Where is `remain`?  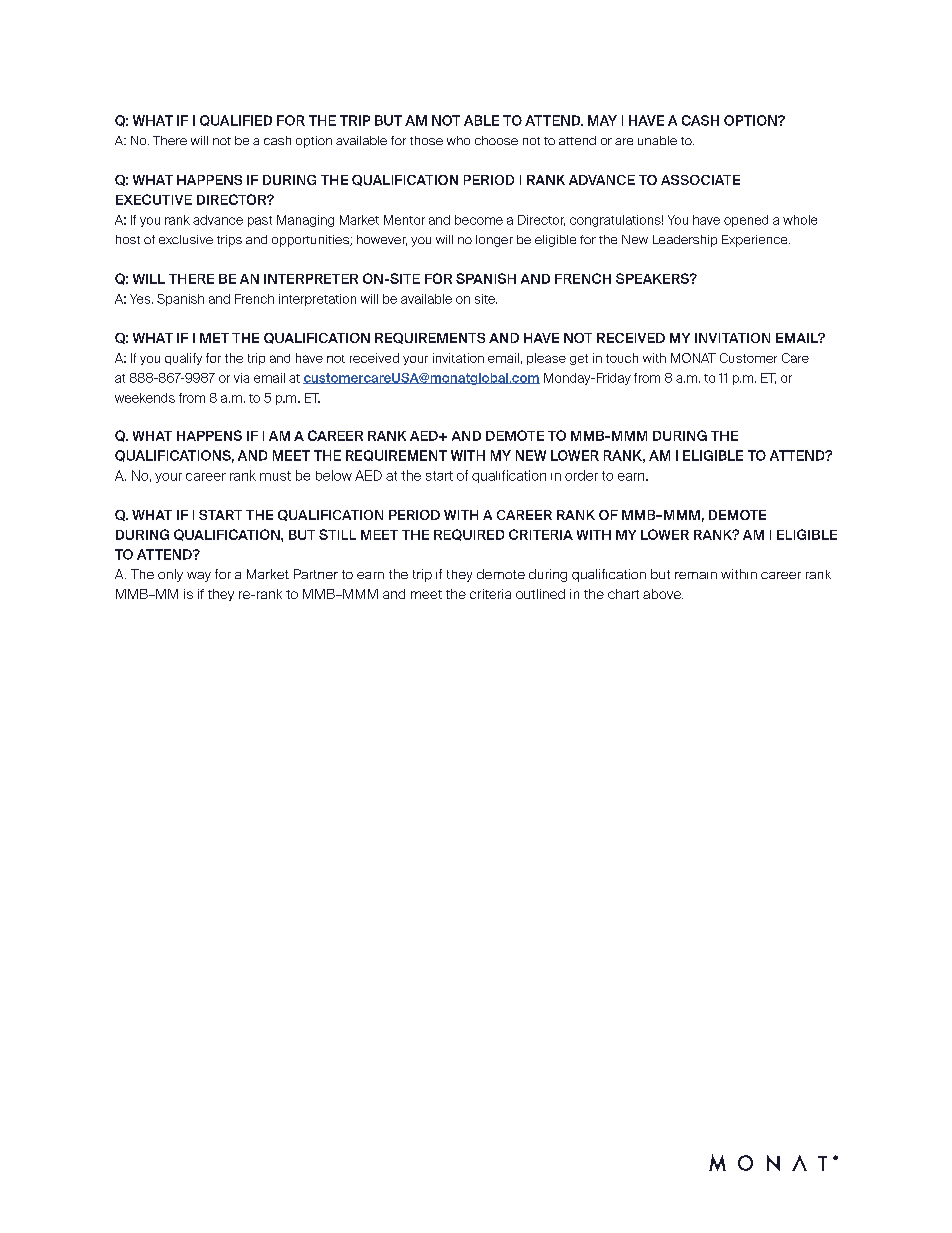
remain is located at coordinates (696, 575).
